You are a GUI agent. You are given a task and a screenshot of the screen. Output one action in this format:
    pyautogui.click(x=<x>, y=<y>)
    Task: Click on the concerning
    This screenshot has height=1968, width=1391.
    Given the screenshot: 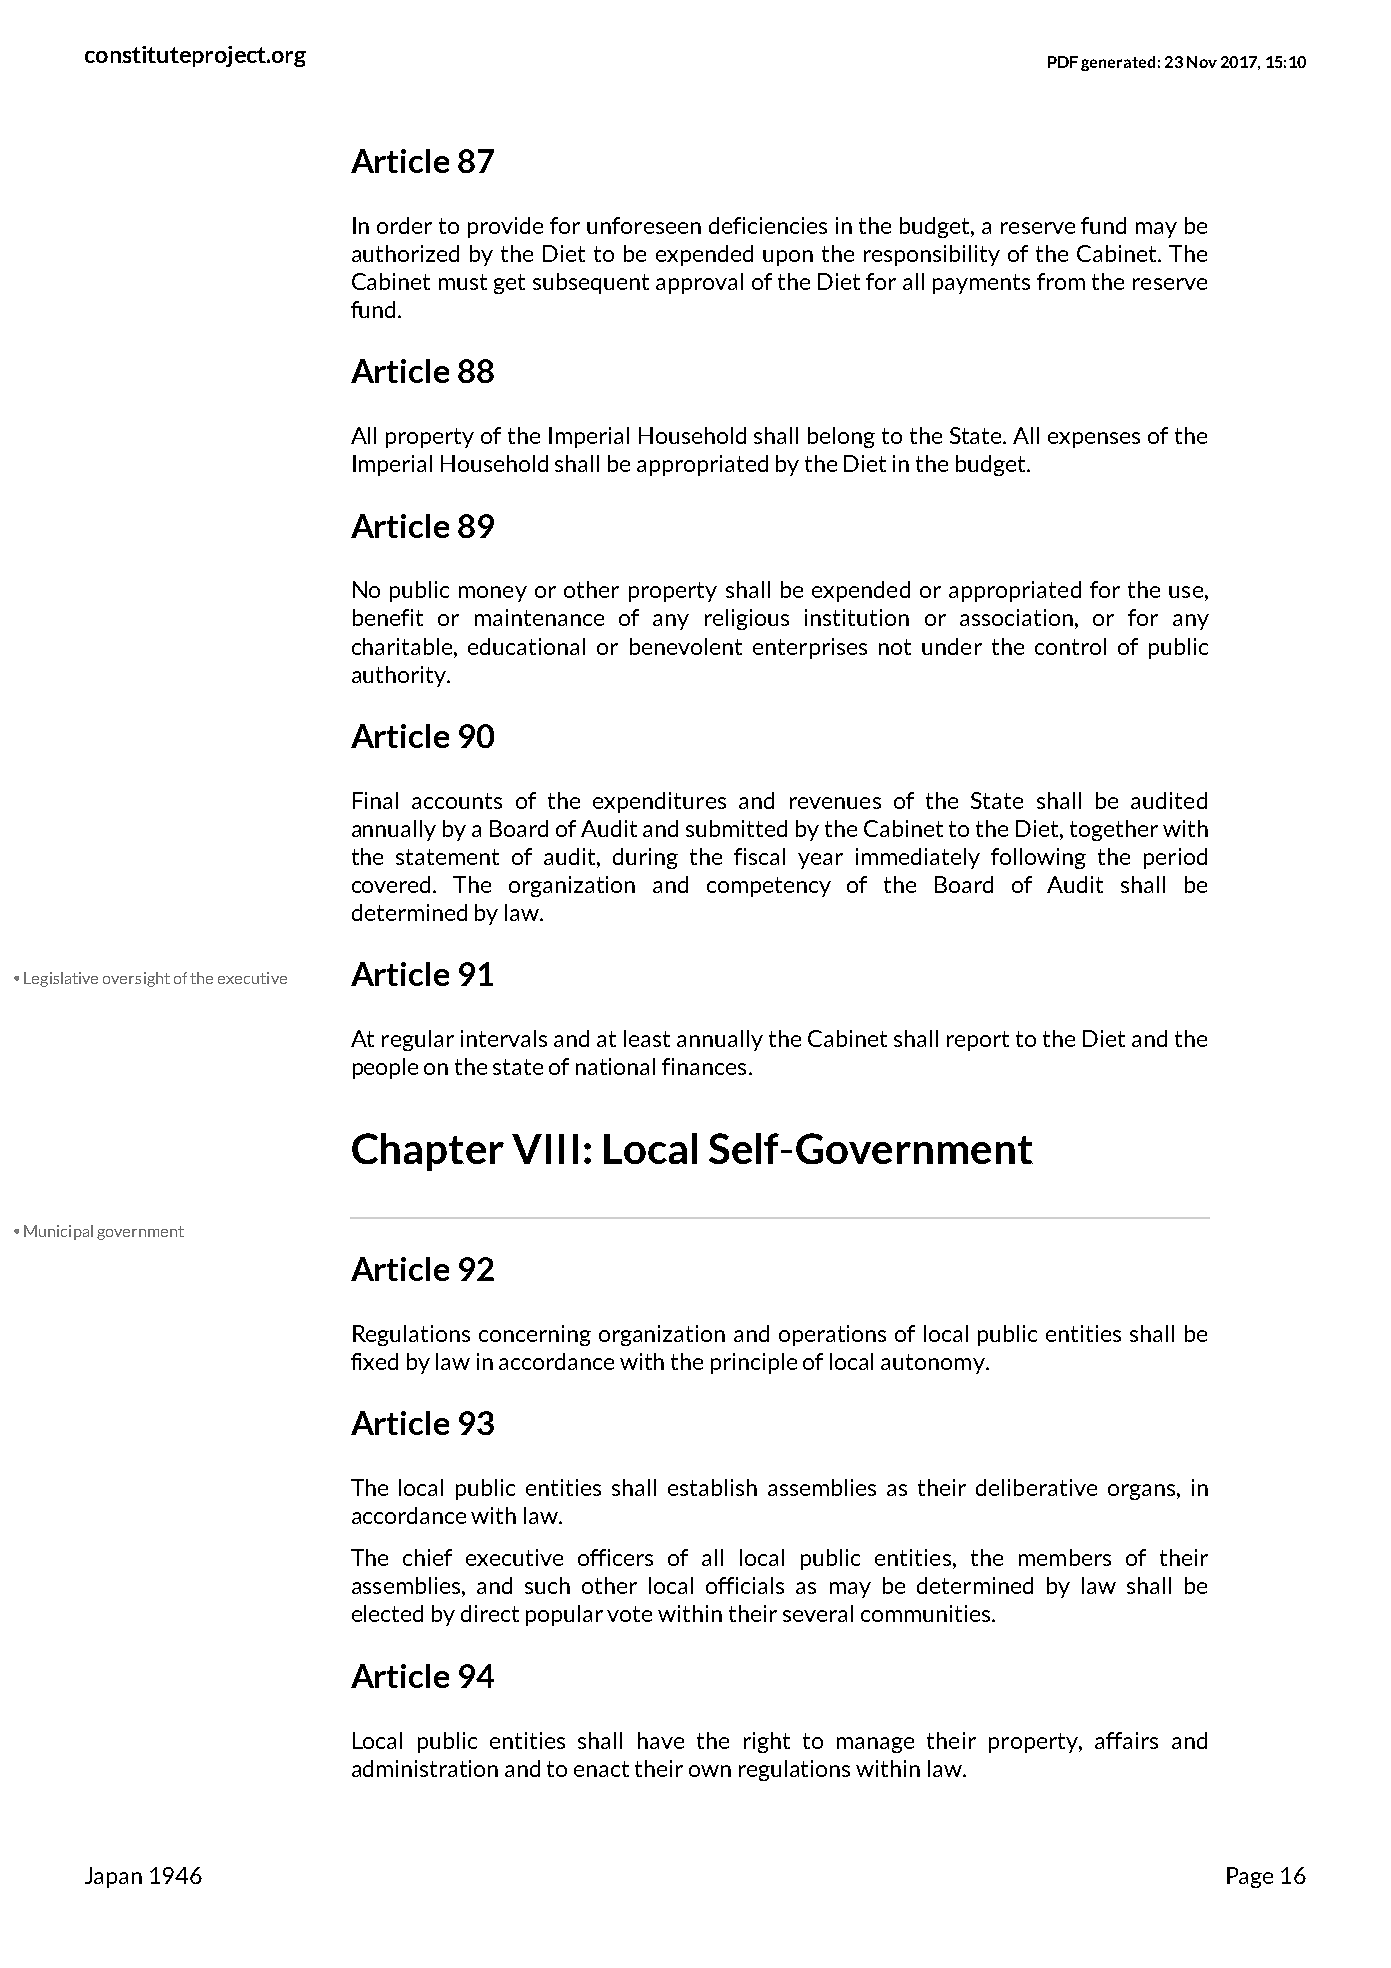 What is the action you would take?
    pyautogui.click(x=535, y=1335)
